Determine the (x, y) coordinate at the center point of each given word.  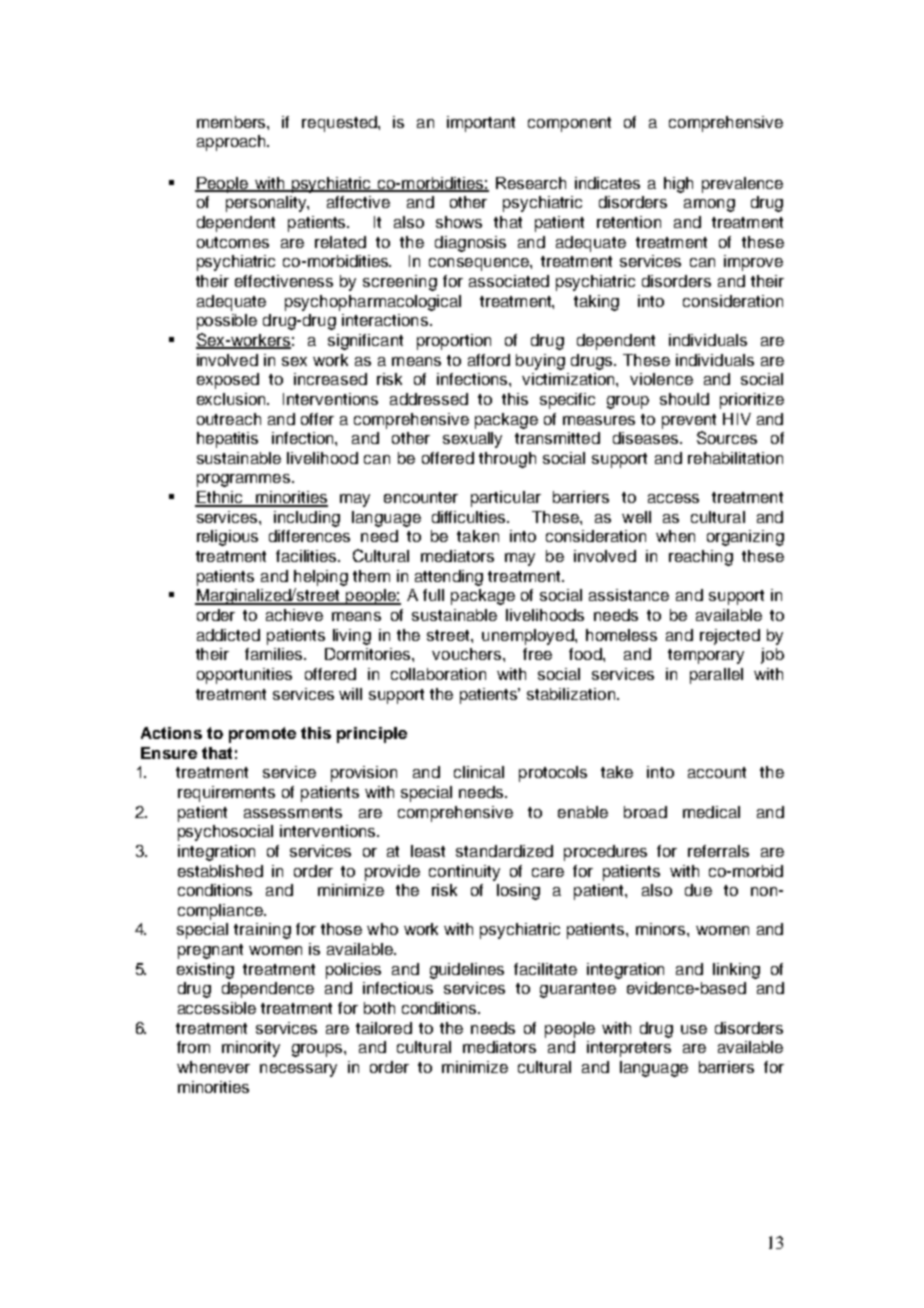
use (694, 1029)
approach (232, 143)
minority (251, 1049)
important (481, 124)
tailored (384, 1028)
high (678, 185)
